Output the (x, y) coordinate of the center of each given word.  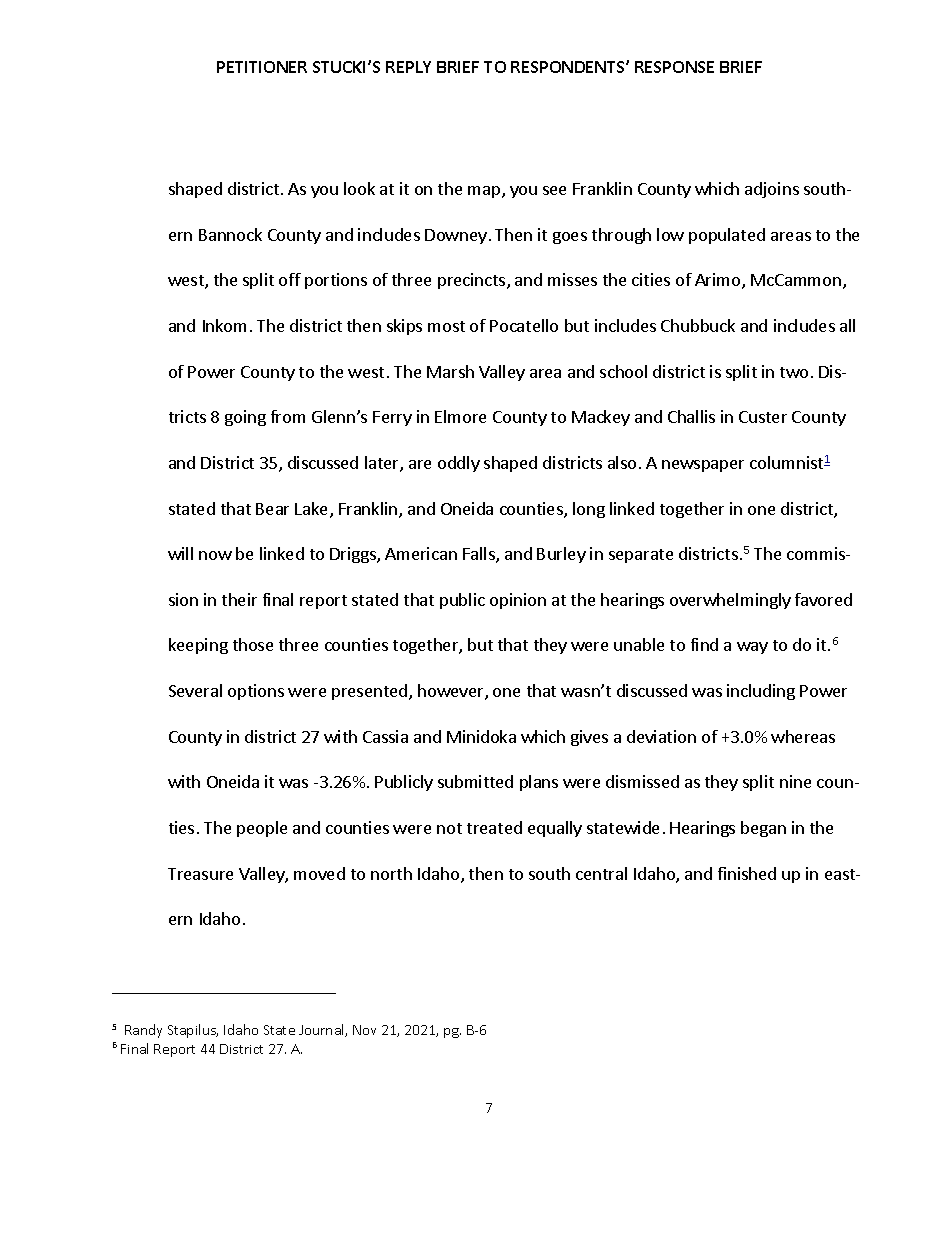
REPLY (408, 67)
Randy (143, 1031)
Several (195, 690)
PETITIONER (262, 67)
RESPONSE (674, 67)
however (452, 692)
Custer (763, 417)
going (245, 418)
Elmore (460, 416)
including (761, 692)
